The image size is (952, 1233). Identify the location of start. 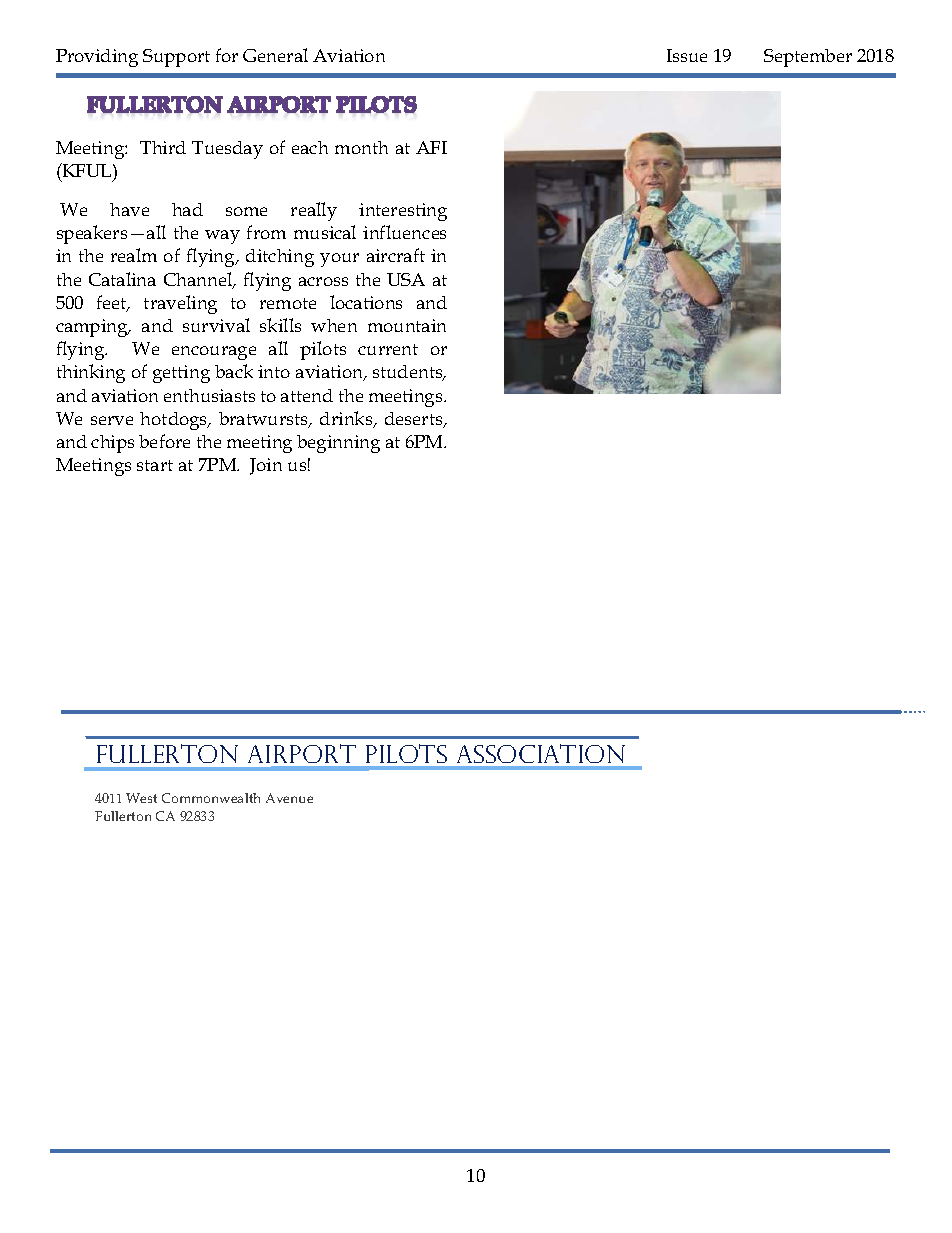
(155, 465).
